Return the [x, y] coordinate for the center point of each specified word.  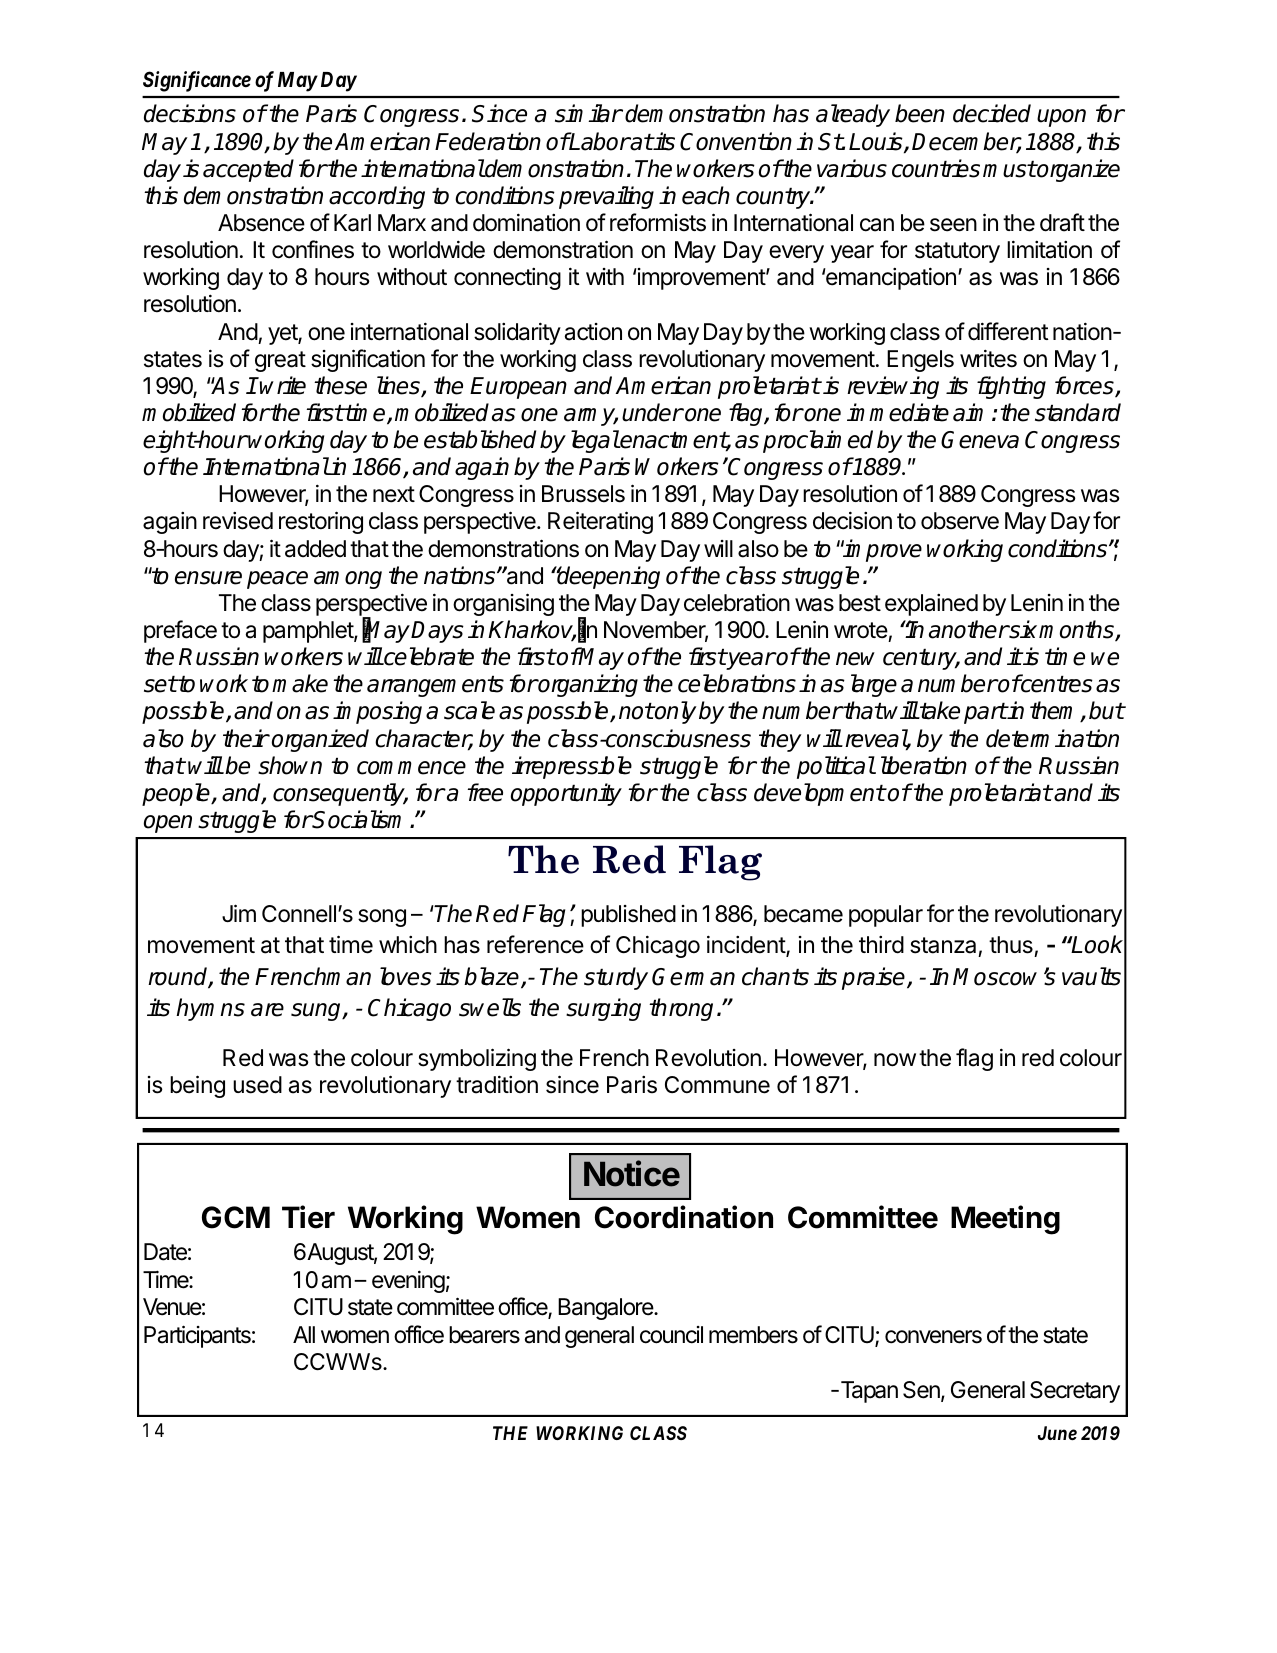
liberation [924, 765]
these [340, 385]
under [652, 412]
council [671, 1335]
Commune [717, 1085]
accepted [248, 170]
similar [588, 113]
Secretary [1075, 1392]
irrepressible [572, 767]
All [304, 1334]
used [257, 1085]
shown [290, 765]
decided [992, 113]
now [895, 1060]
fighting [1011, 387]
